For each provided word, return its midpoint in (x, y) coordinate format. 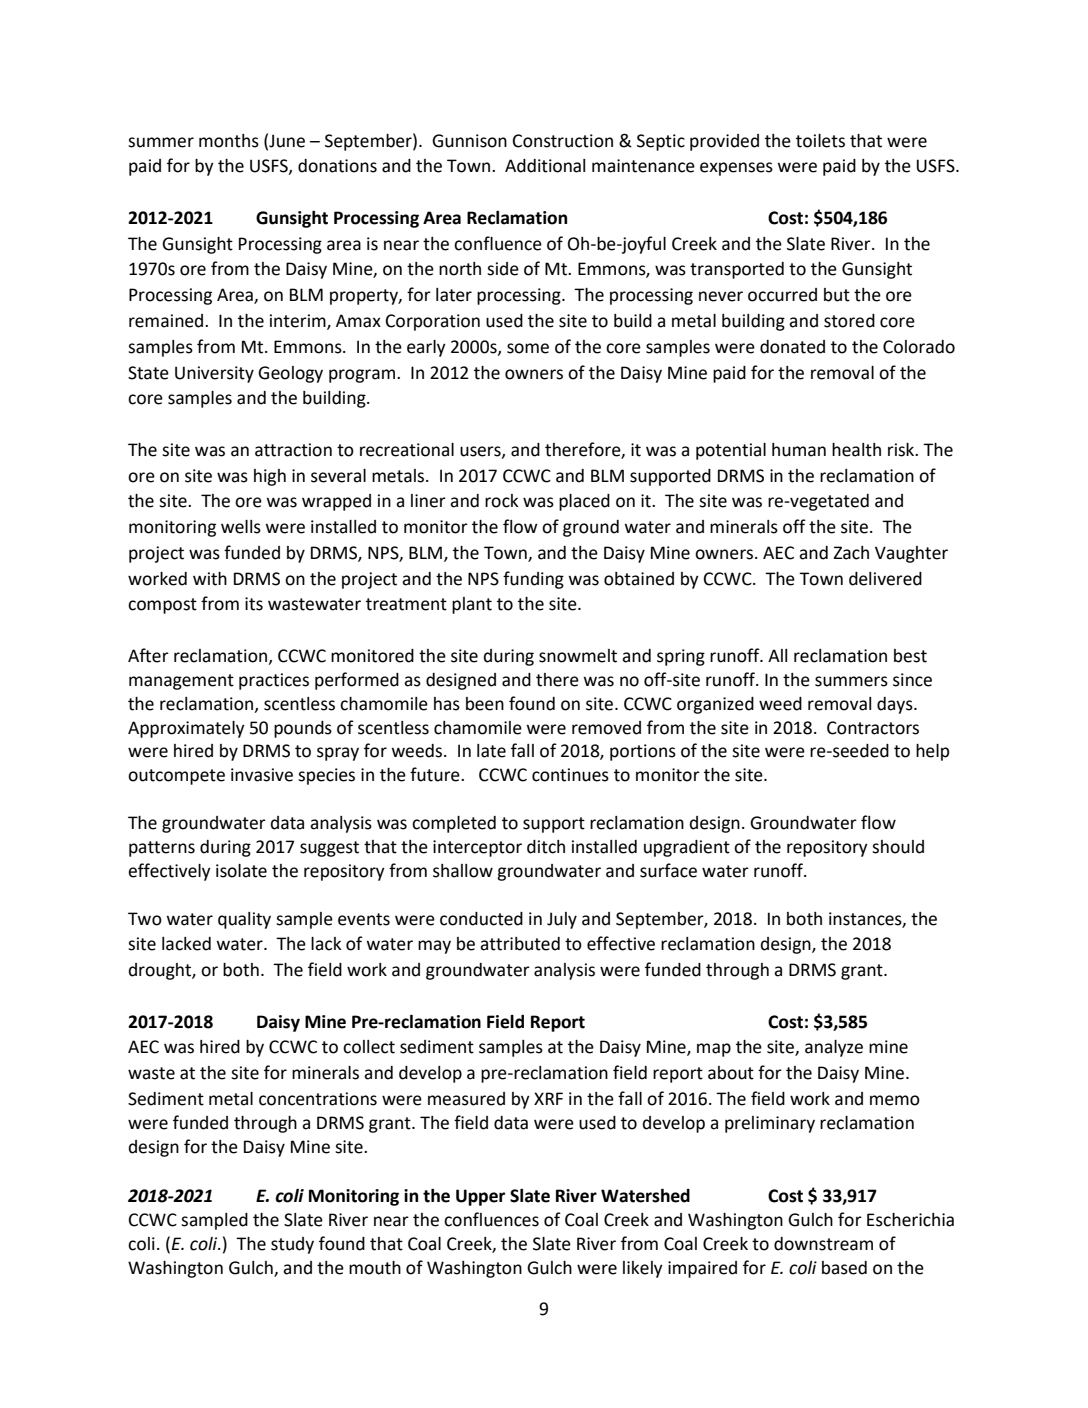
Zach (851, 553)
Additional (545, 166)
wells (241, 527)
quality (244, 920)
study (292, 1245)
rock (502, 501)
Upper (480, 1197)
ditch (546, 847)
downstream (823, 1244)
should (898, 847)
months (229, 141)
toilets (820, 141)
